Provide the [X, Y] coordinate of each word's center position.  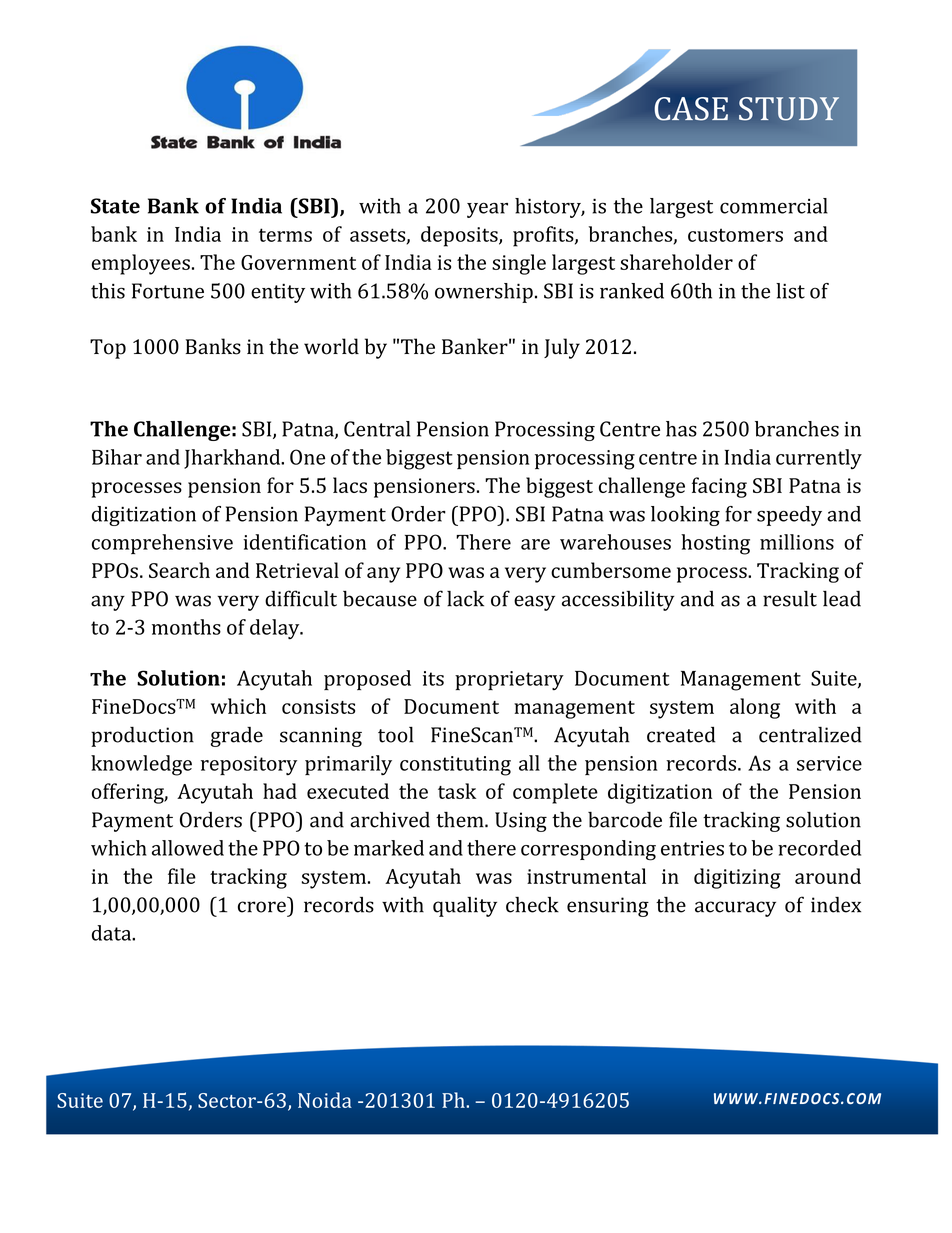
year [487, 210]
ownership [484, 293]
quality [465, 907]
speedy [789, 516]
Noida [325, 1100]
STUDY [789, 109]
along [755, 708]
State [115, 206]
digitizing [737, 878]
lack [465, 599]
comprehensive [162, 544]
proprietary [509, 680]
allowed [188, 848]
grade [237, 737]
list [790, 291]
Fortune [168, 291]
